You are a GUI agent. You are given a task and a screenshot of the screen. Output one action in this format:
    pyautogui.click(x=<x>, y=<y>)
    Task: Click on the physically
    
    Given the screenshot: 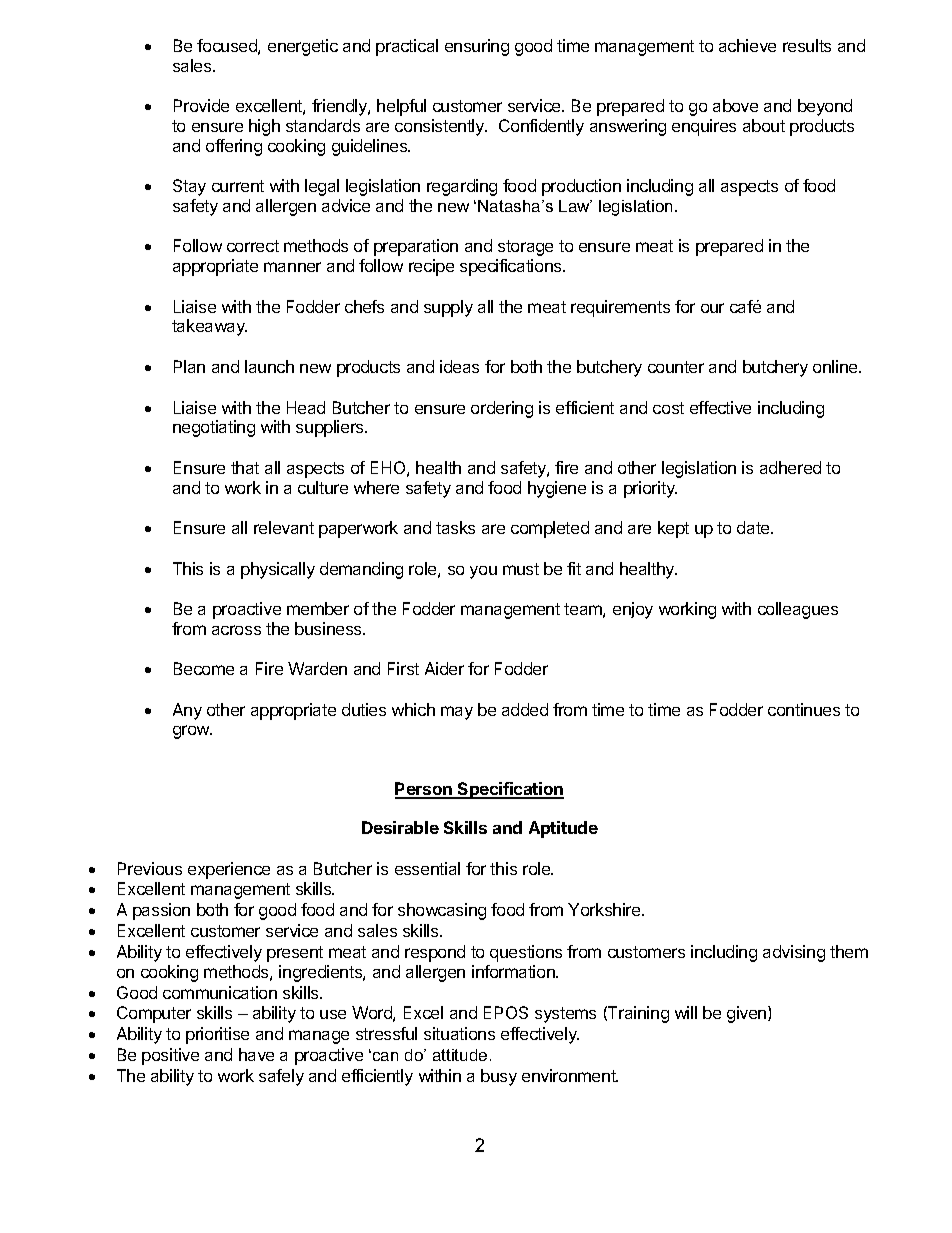 What is the action you would take?
    pyautogui.click(x=278, y=570)
